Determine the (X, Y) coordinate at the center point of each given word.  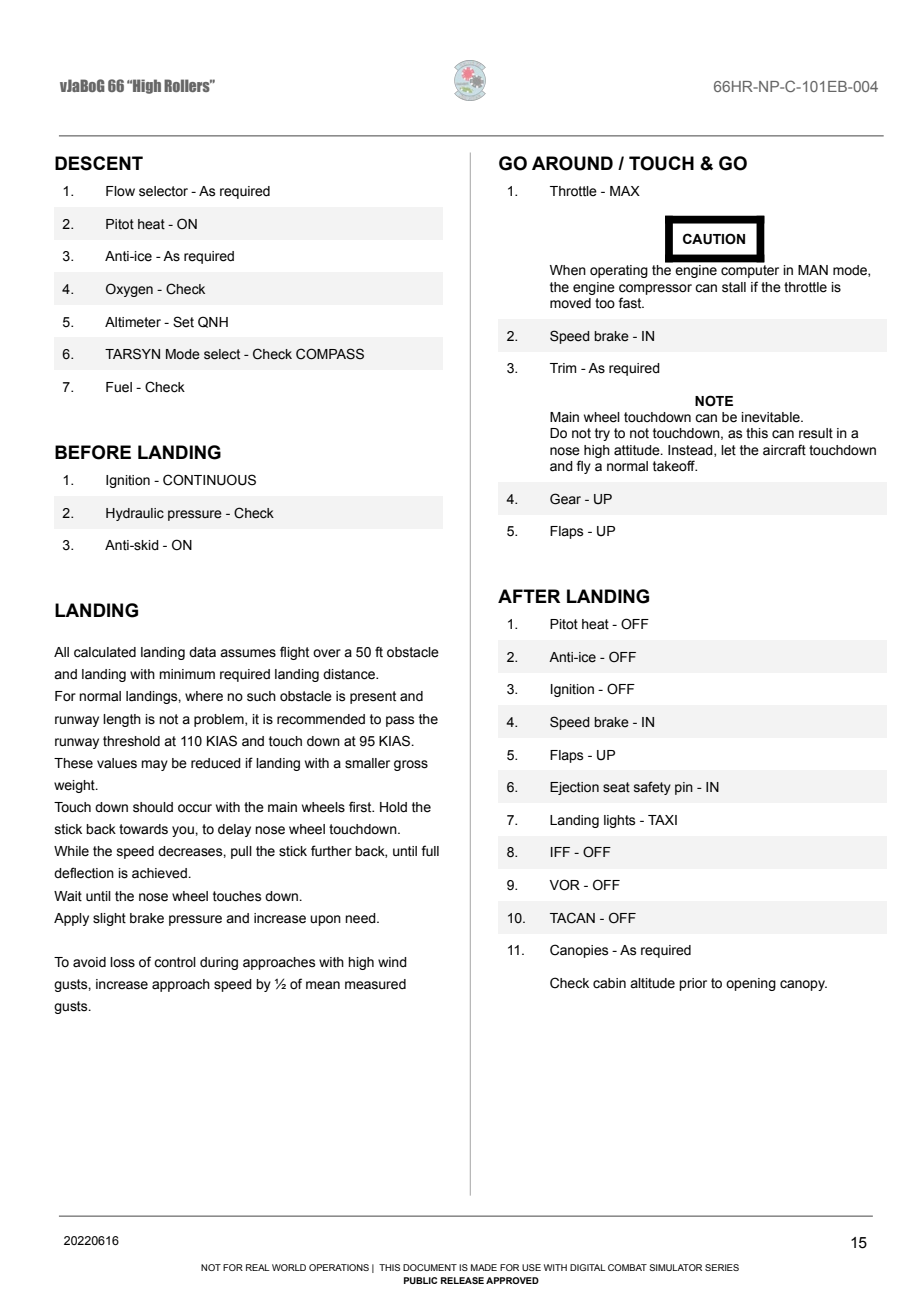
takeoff (675, 466)
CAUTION (714, 239)
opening (751, 984)
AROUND (572, 163)
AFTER (529, 596)
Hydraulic (135, 514)
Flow (120, 191)
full (430, 850)
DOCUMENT (430, 1267)
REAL (258, 1267)
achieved (160, 873)
